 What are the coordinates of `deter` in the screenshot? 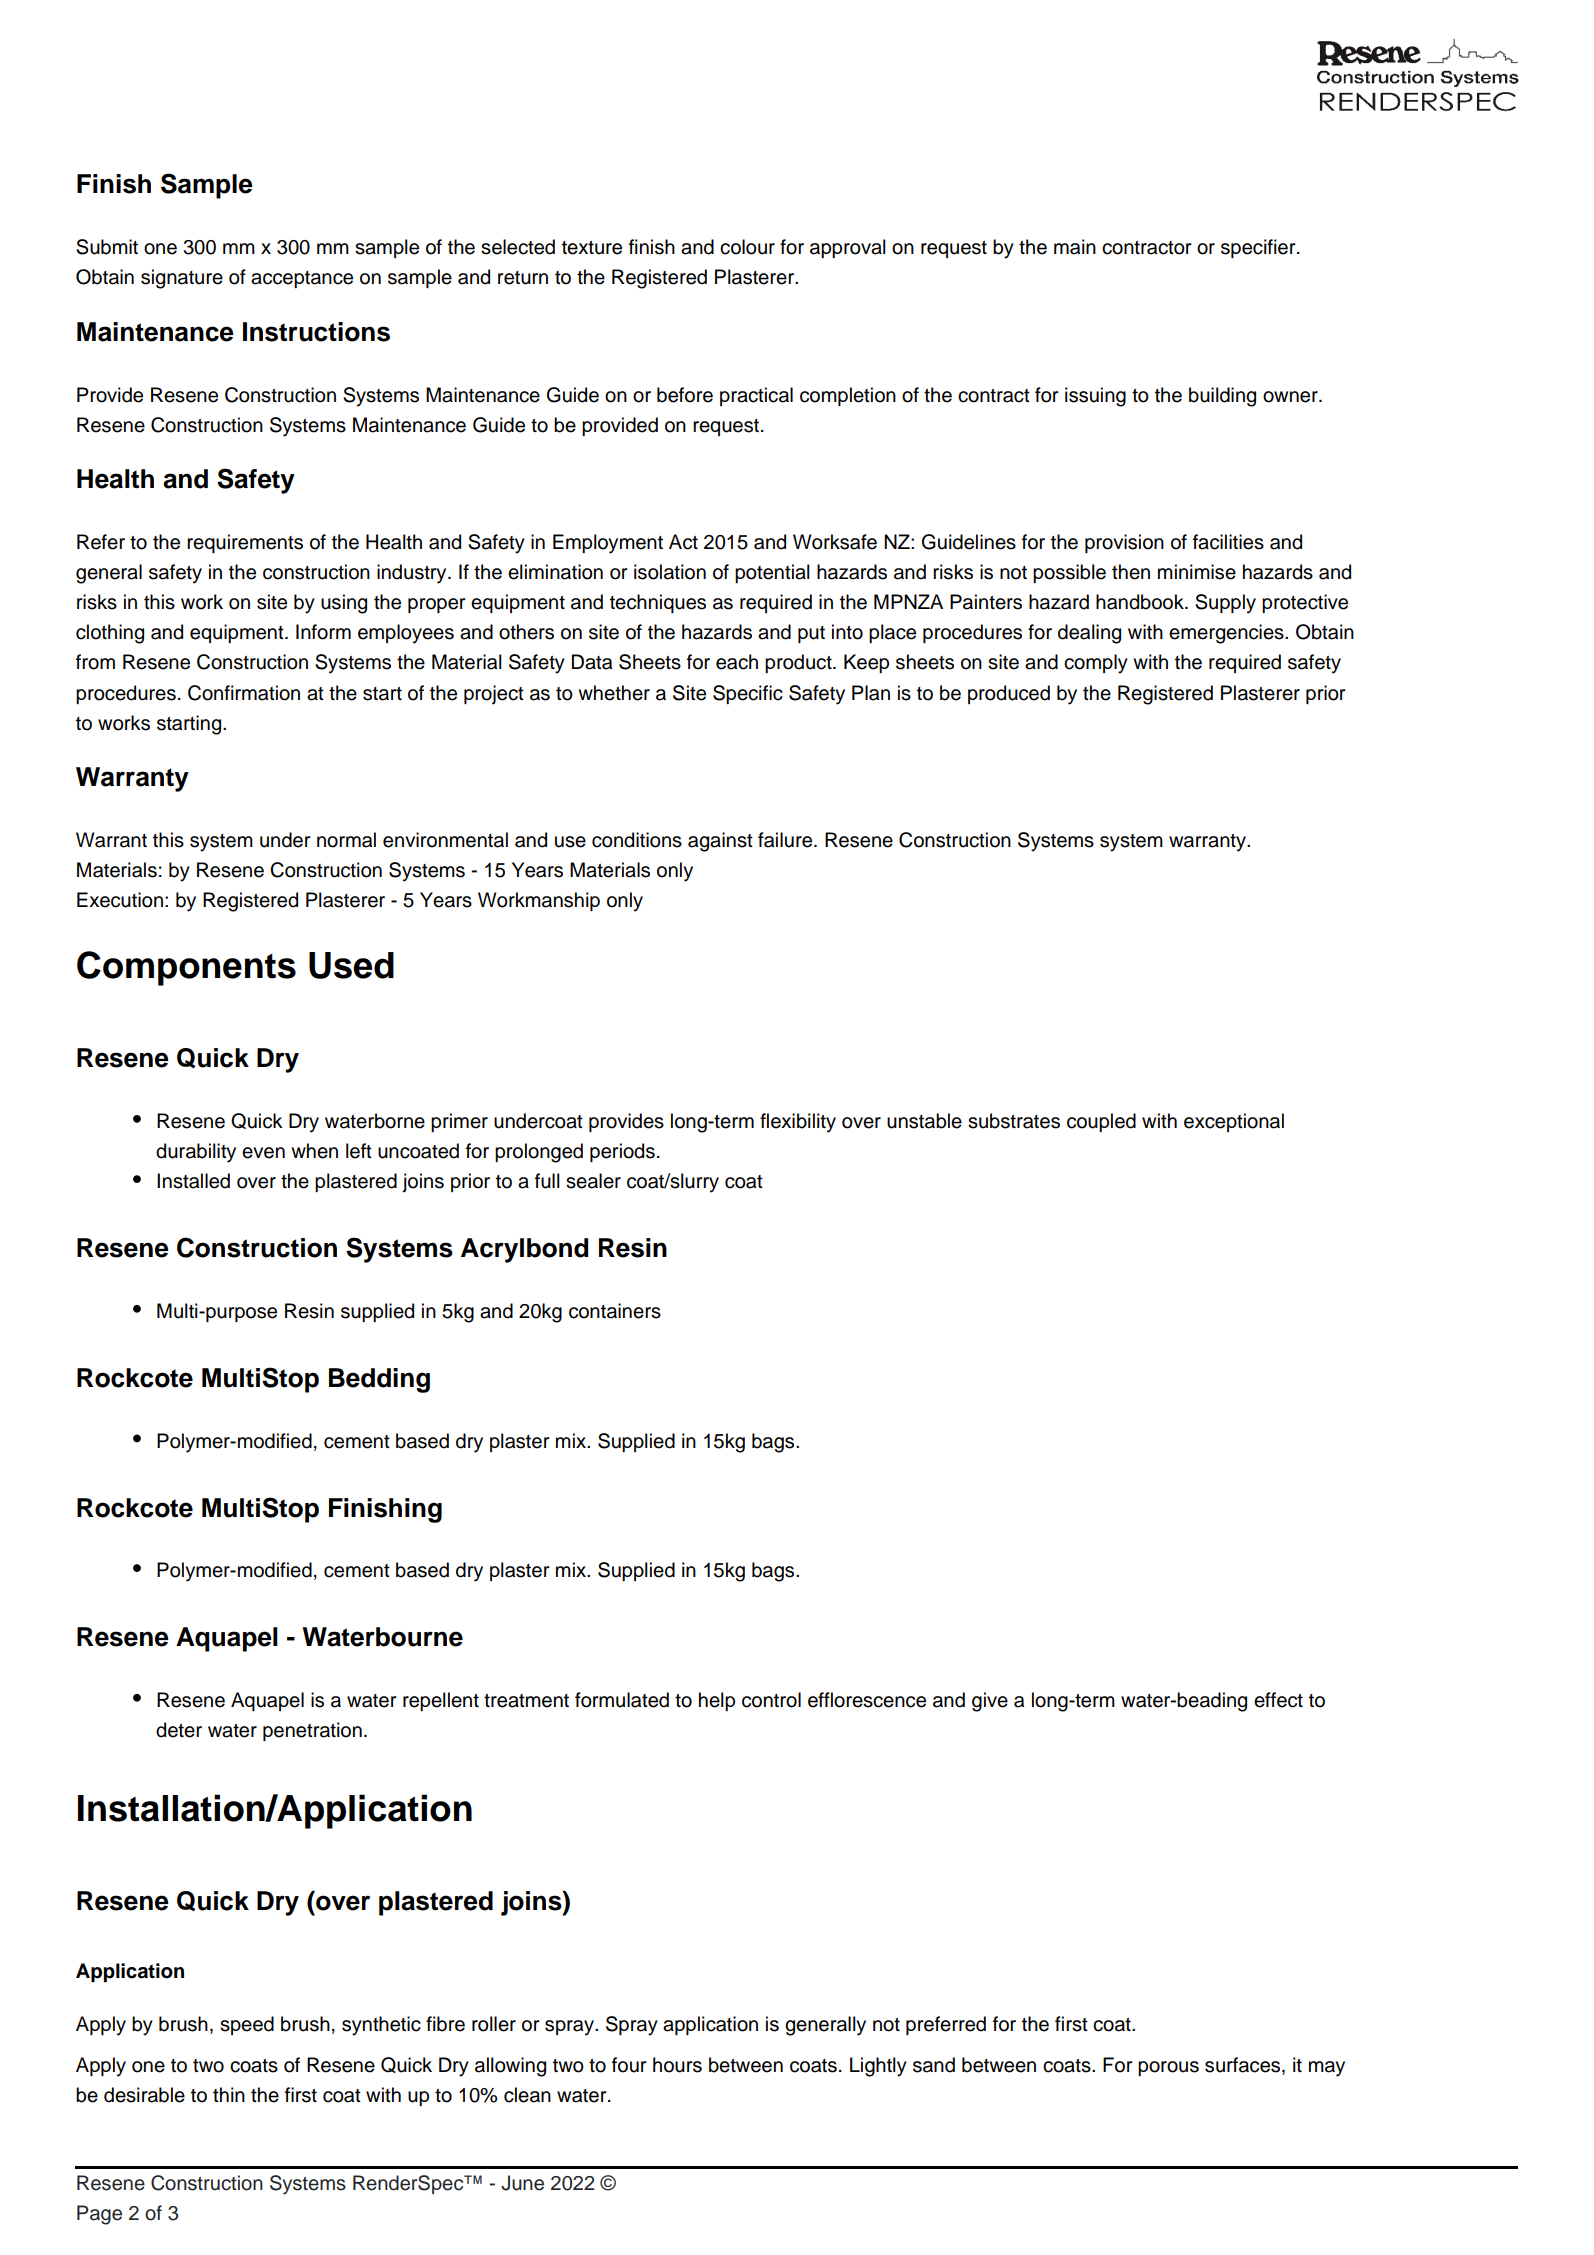 It's located at (179, 1730).
